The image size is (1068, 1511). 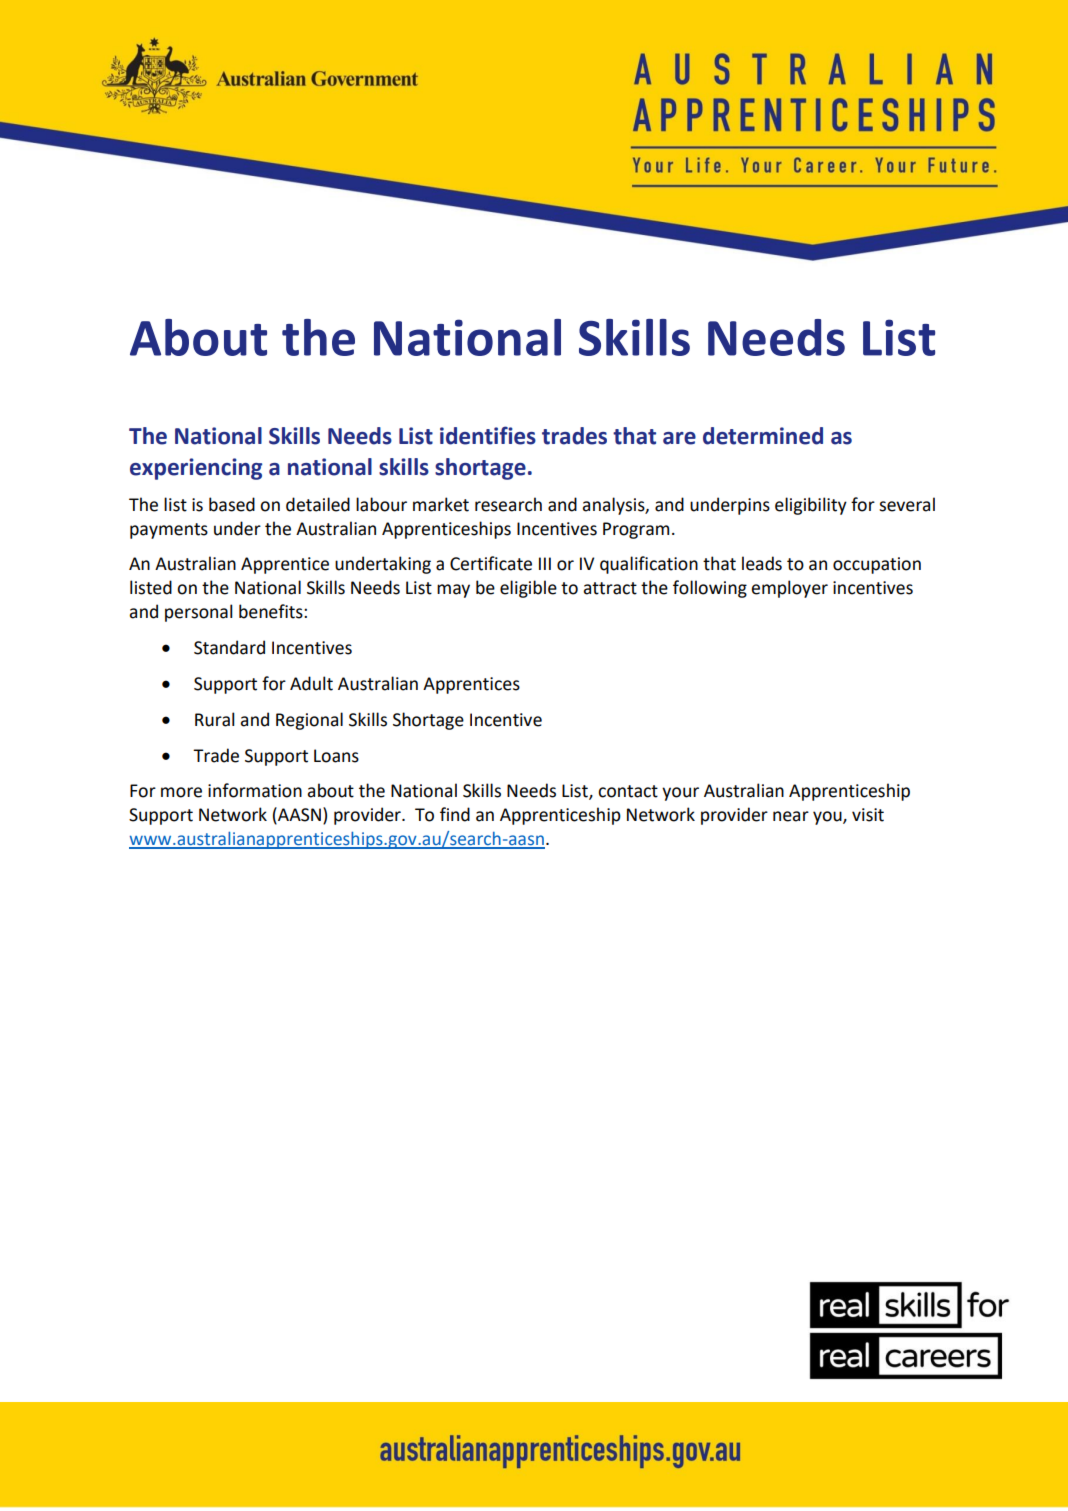 I want to click on near, so click(x=791, y=816).
